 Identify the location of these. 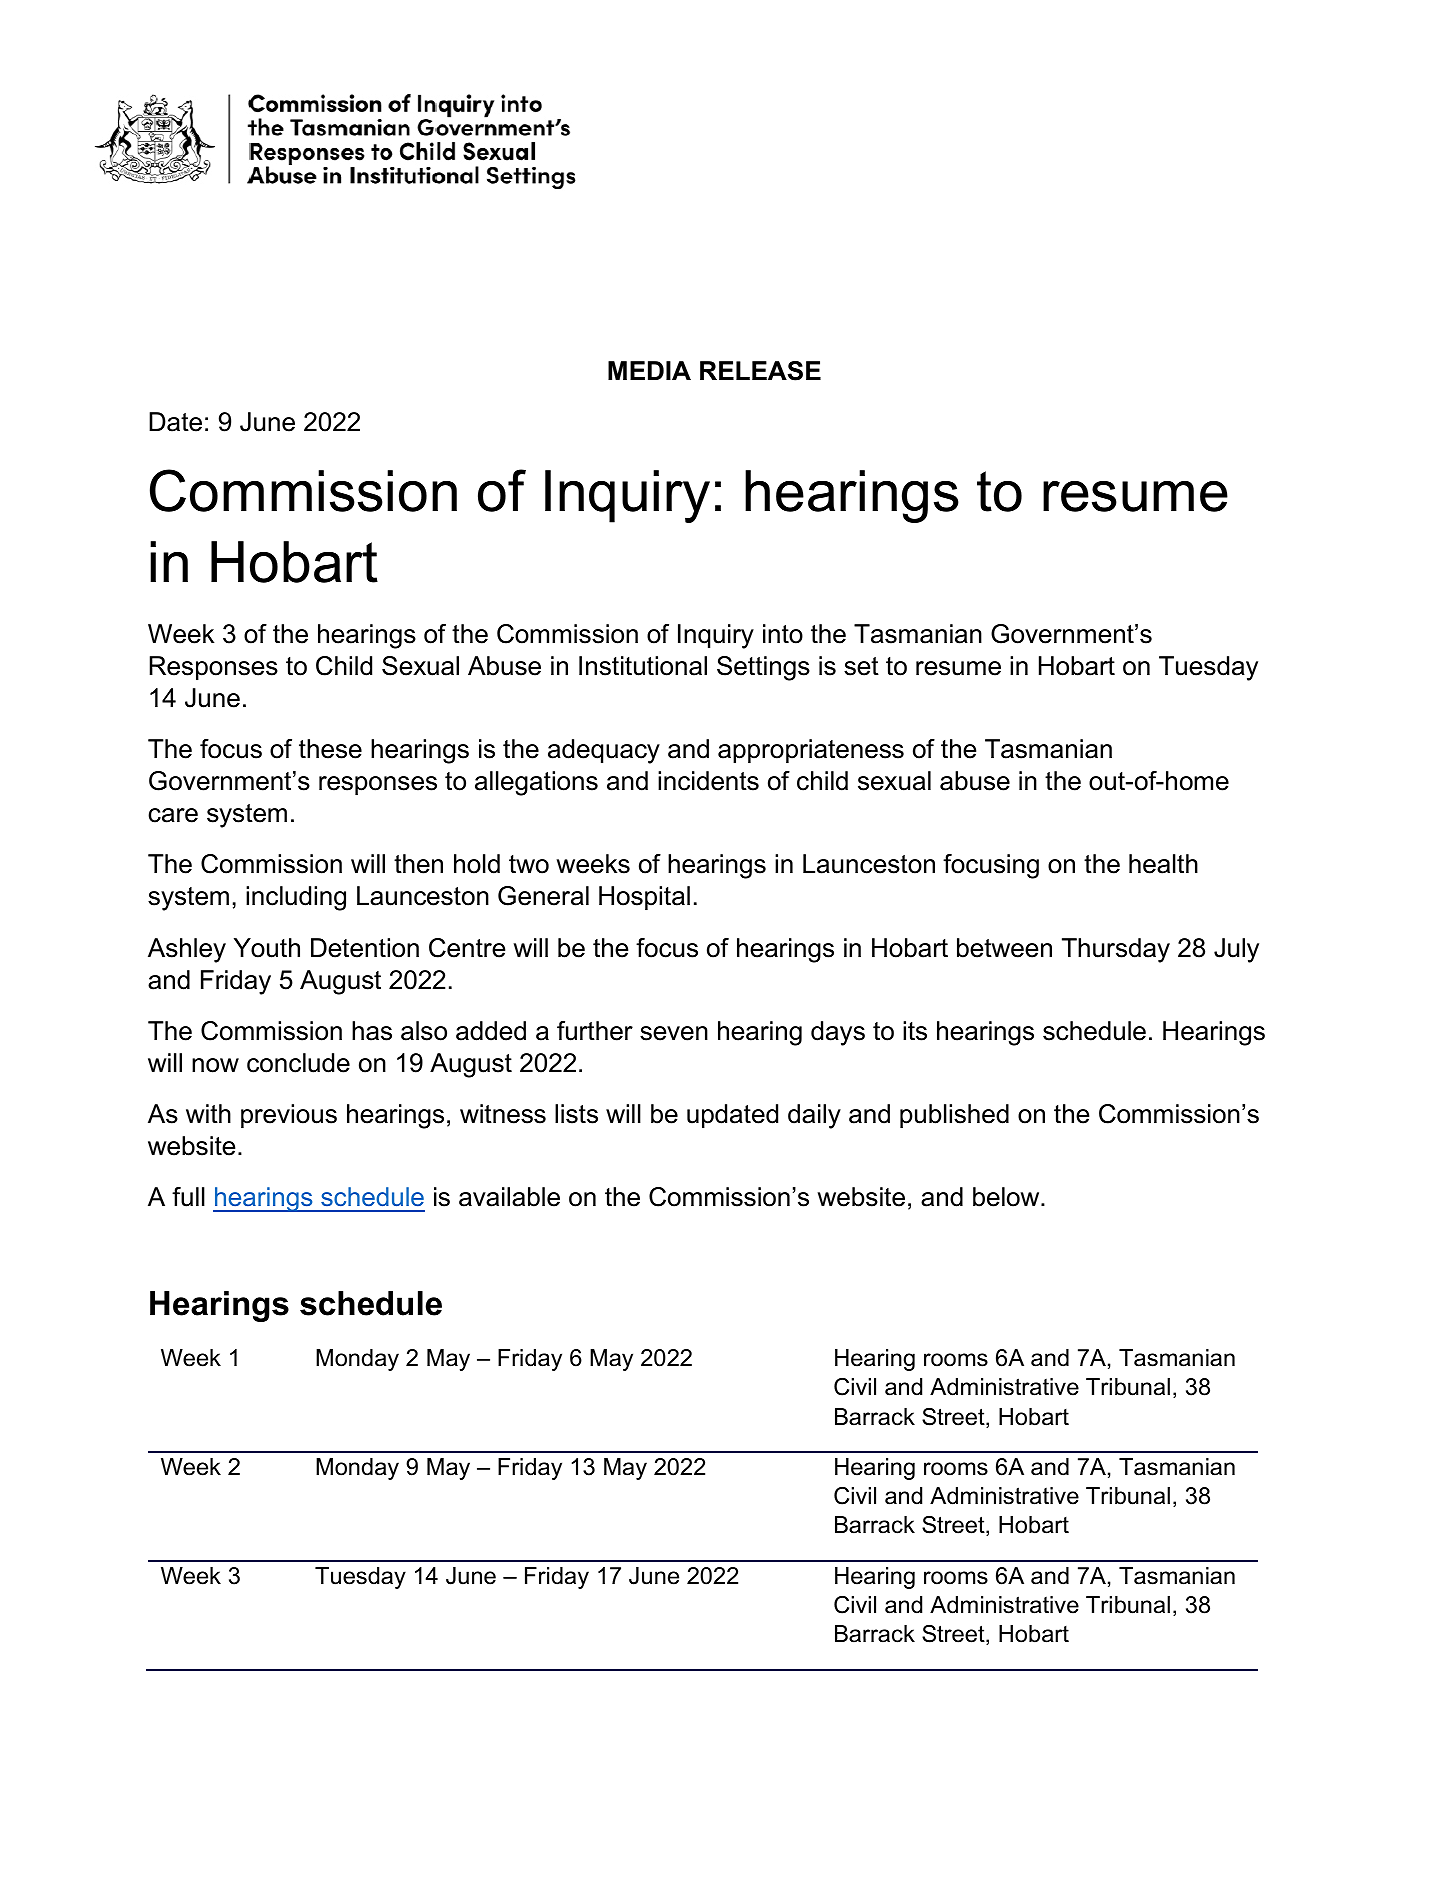
(330, 749).
